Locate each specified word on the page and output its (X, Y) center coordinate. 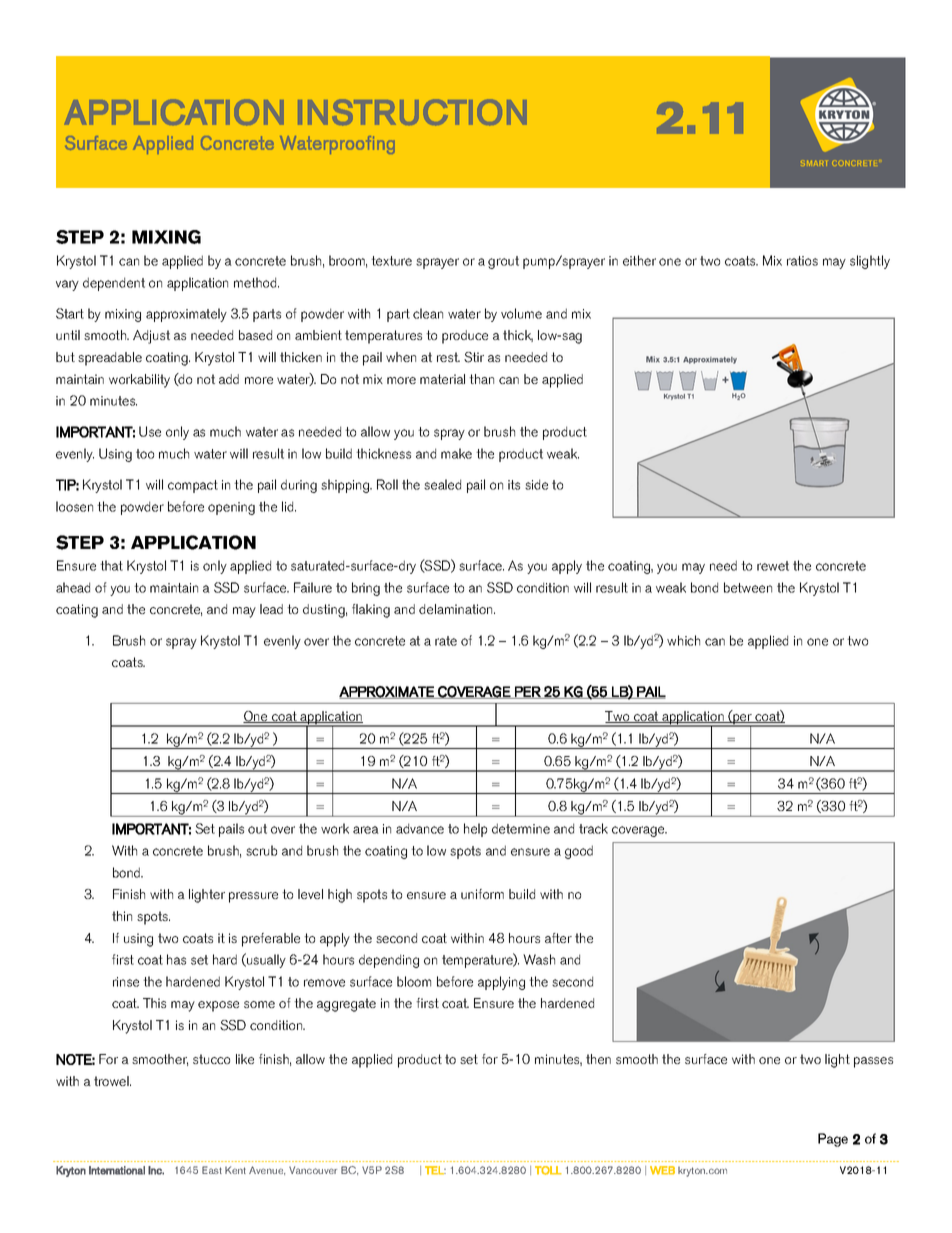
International (117, 1170)
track (593, 828)
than (481, 379)
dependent (114, 284)
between (748, 587)
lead (271, 609)
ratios (802, 261)
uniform (482, 894)
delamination (457, 609)
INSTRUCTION (412, 112)
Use (150, 431)
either (639, 260)
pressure (253, 897)
